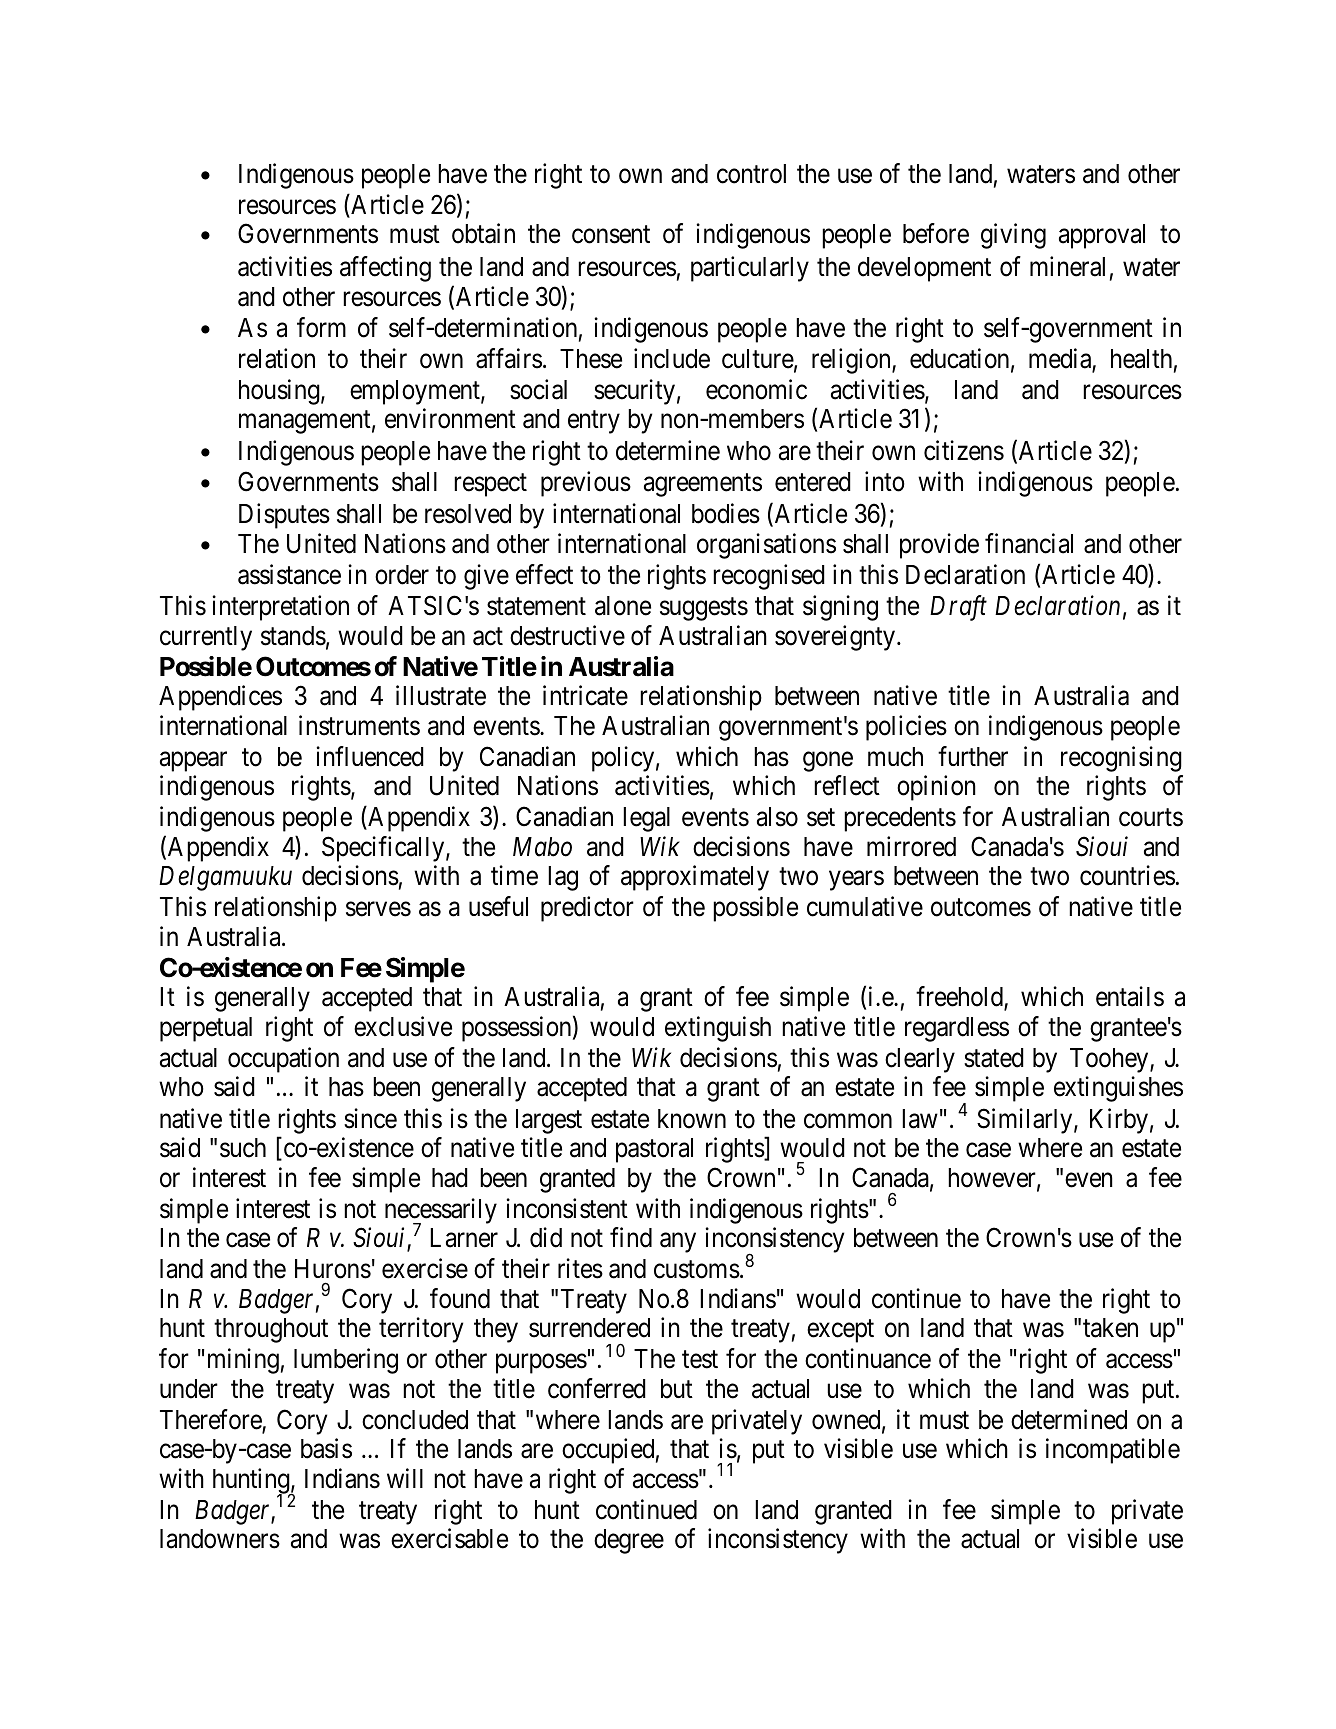 The width and height of the screenshot is (1336, 1729). Describe the element at coordinates (629, 1541) in the screenshot. I see `degree` at that location.
